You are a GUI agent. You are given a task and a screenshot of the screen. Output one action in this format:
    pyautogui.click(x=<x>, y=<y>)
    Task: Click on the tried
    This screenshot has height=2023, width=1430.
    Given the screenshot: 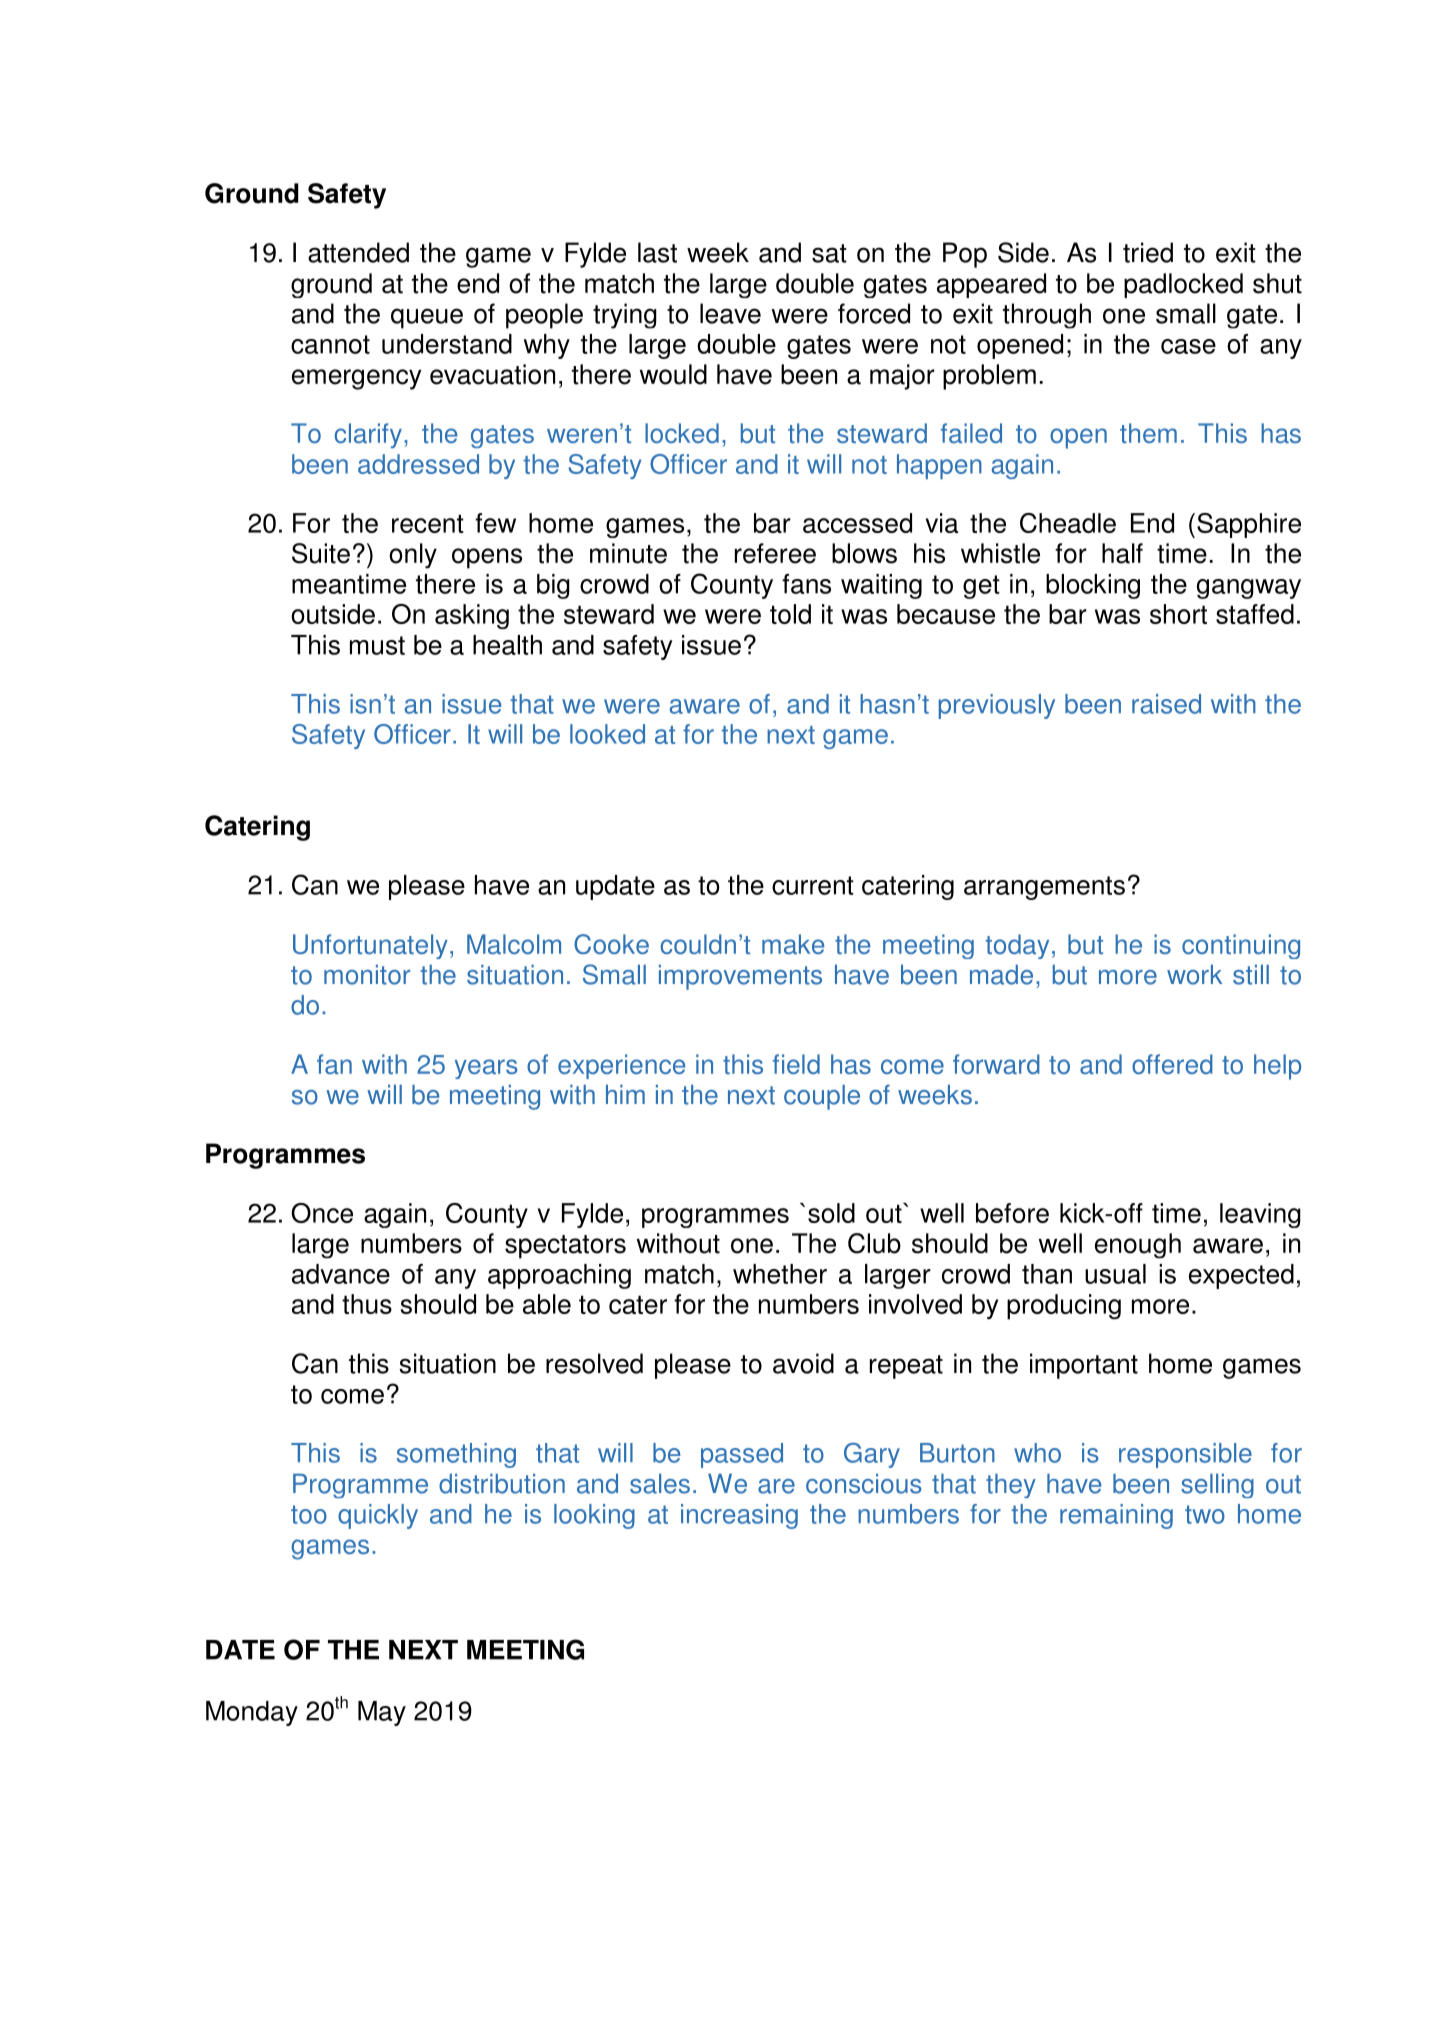 What is the action you would take?
    pyautogui.click(x=1148, y=252)
